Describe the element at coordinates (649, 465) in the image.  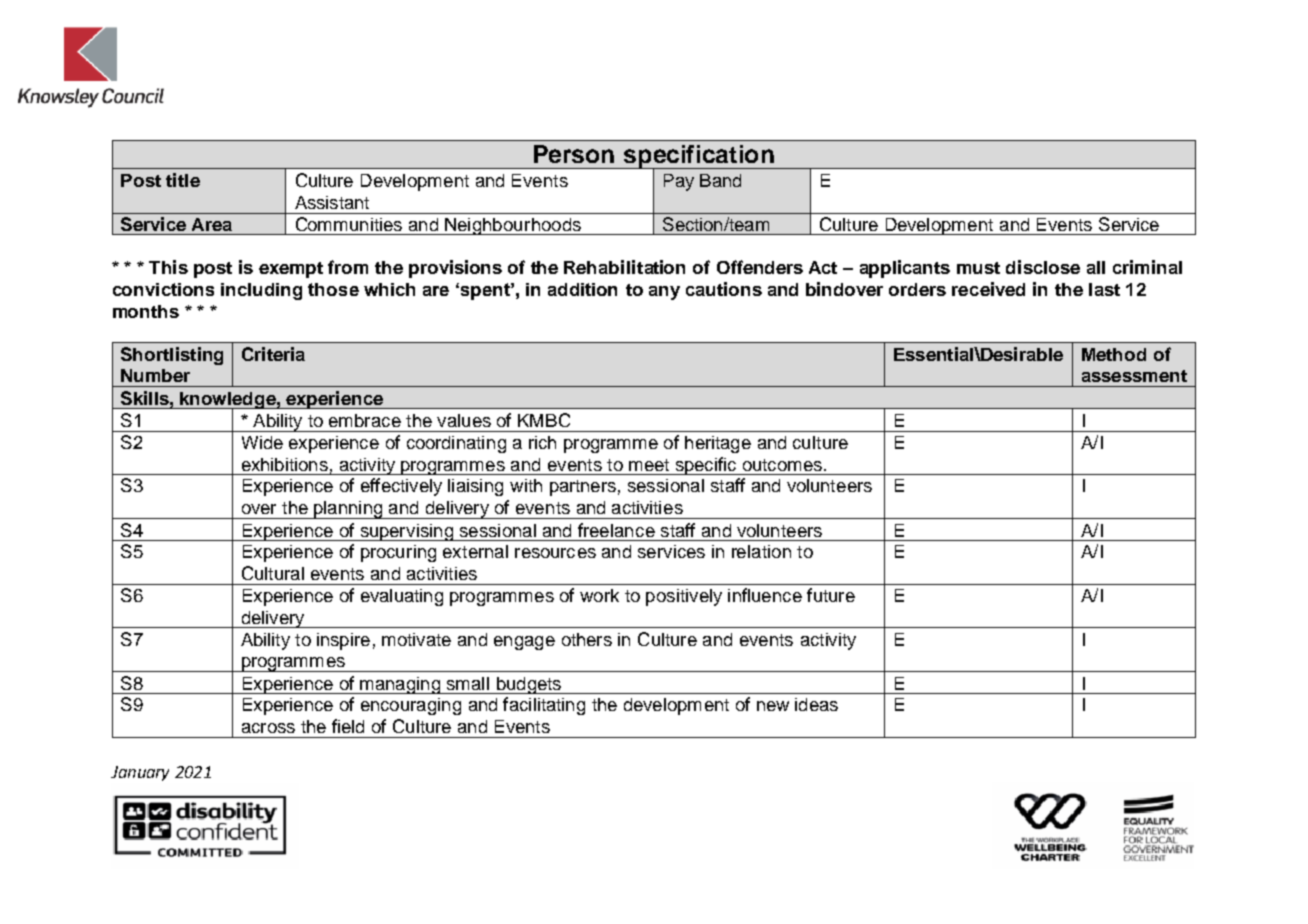
I see `meet` at that location.
